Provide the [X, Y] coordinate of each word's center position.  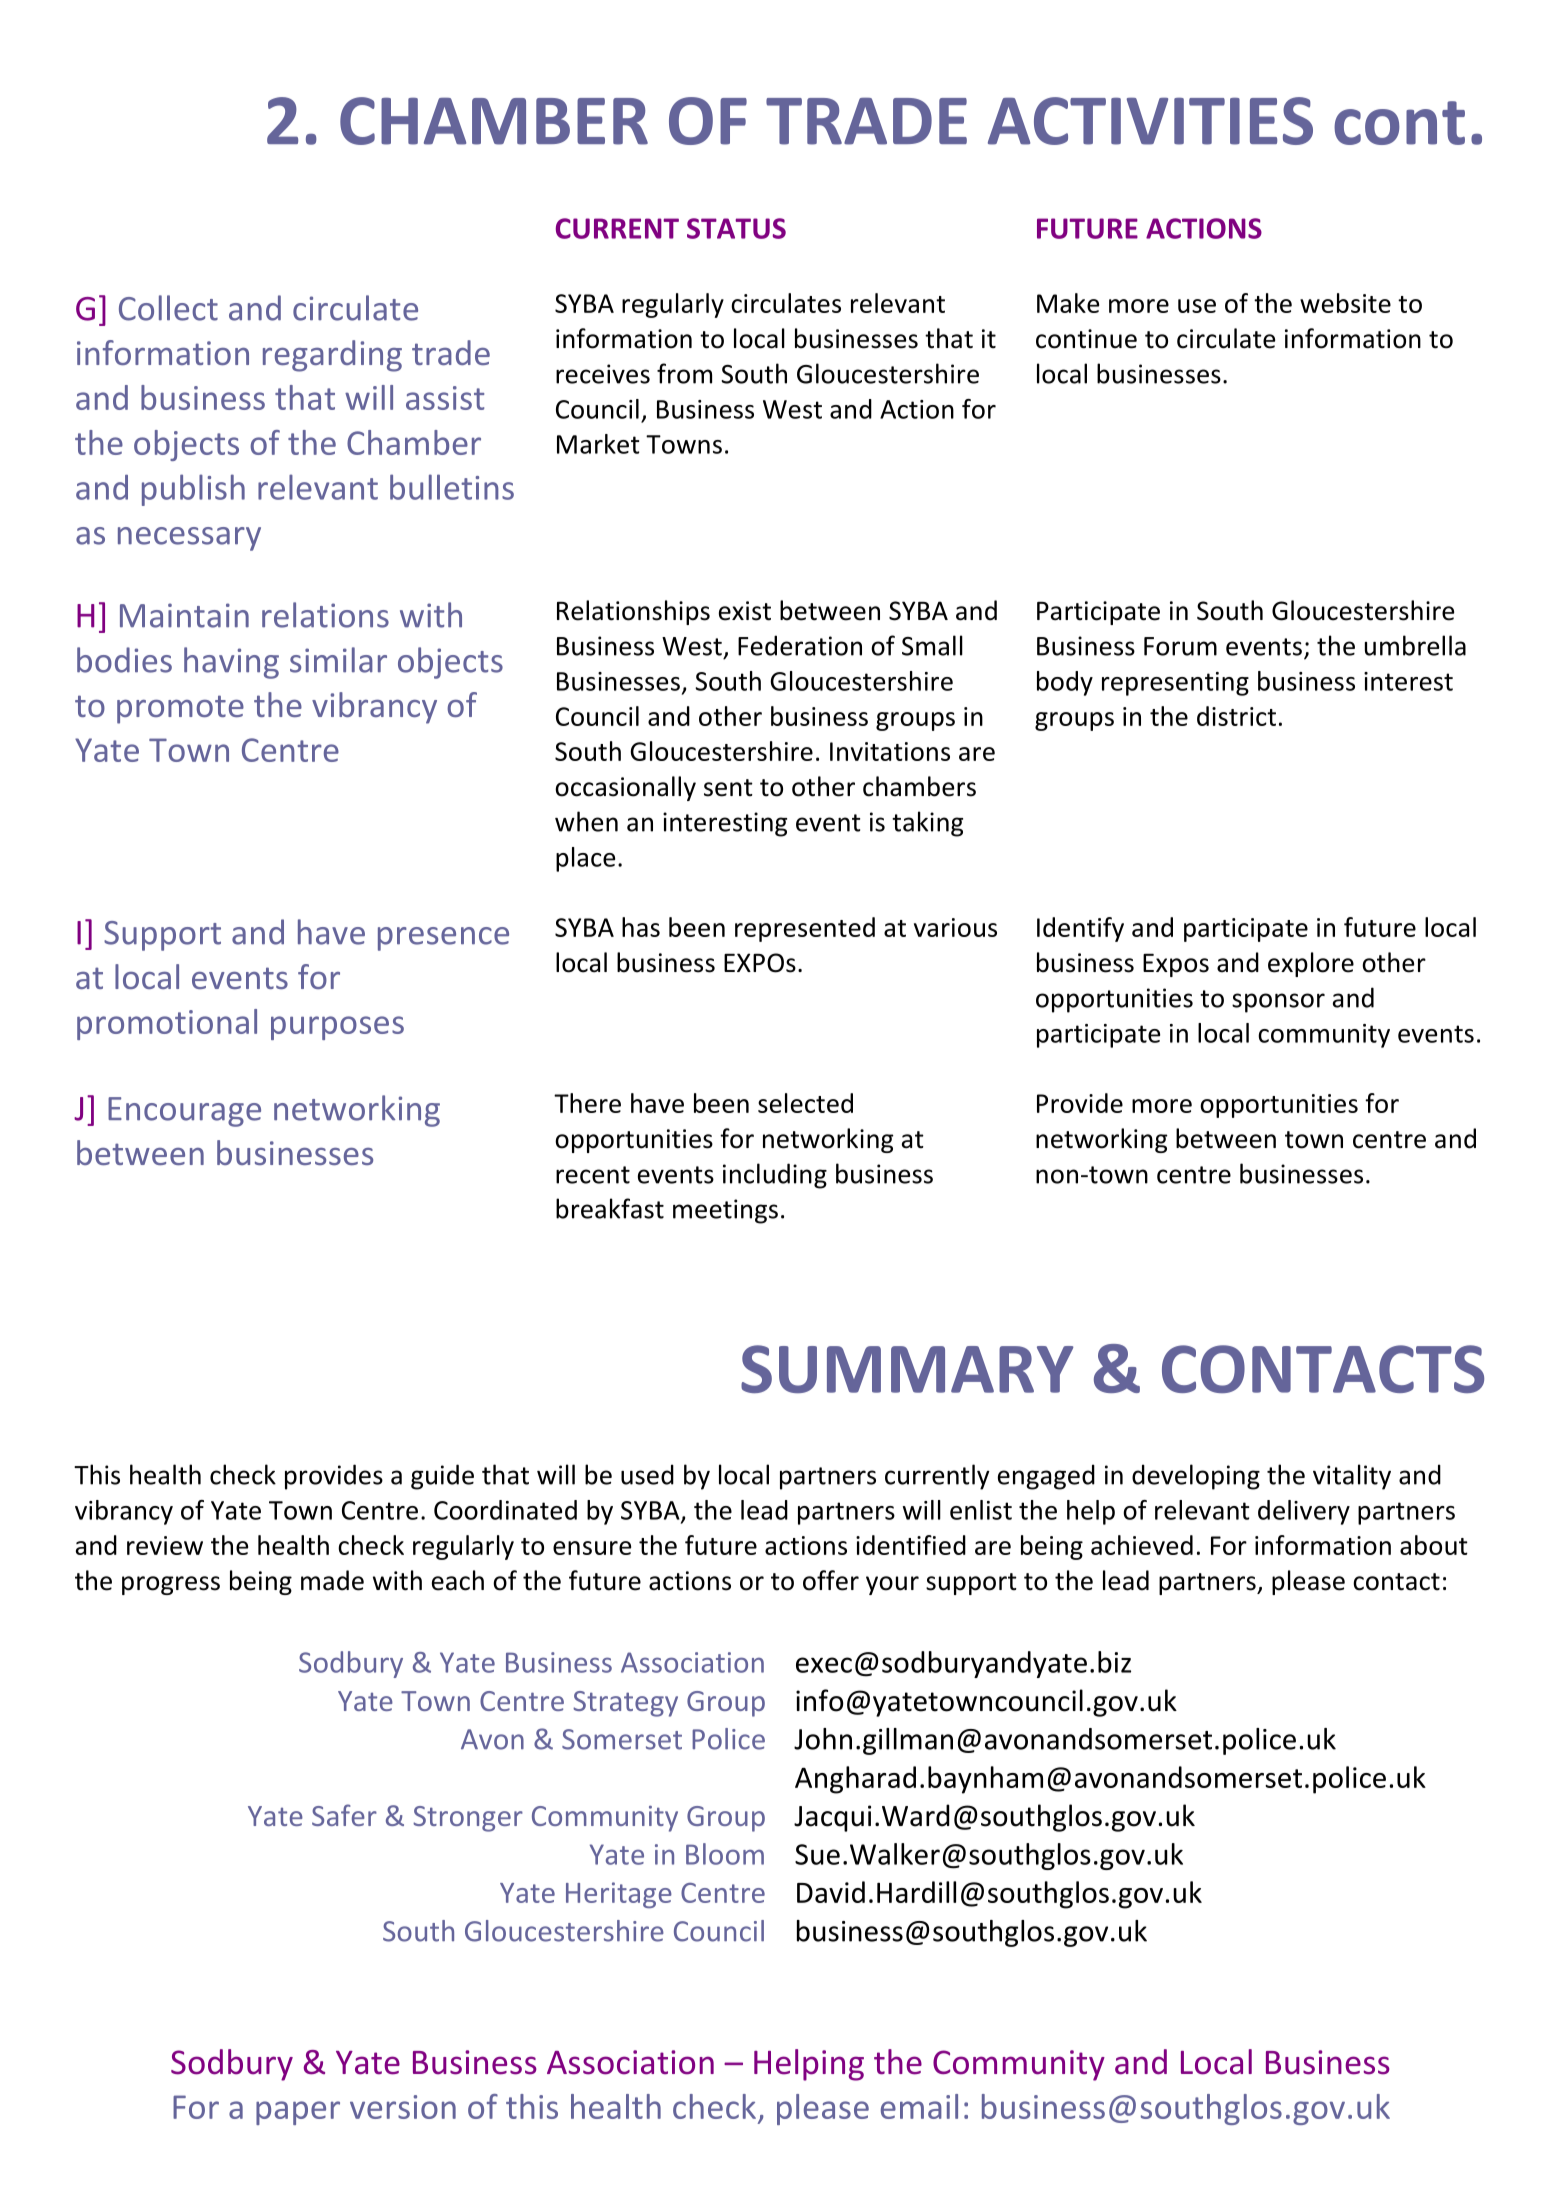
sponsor [1278, 1003]
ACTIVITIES [1150, 121]
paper [298, 2113]
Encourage [184, 1112]
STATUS [736, 228]
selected [805, 1103]
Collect [168, 308]
